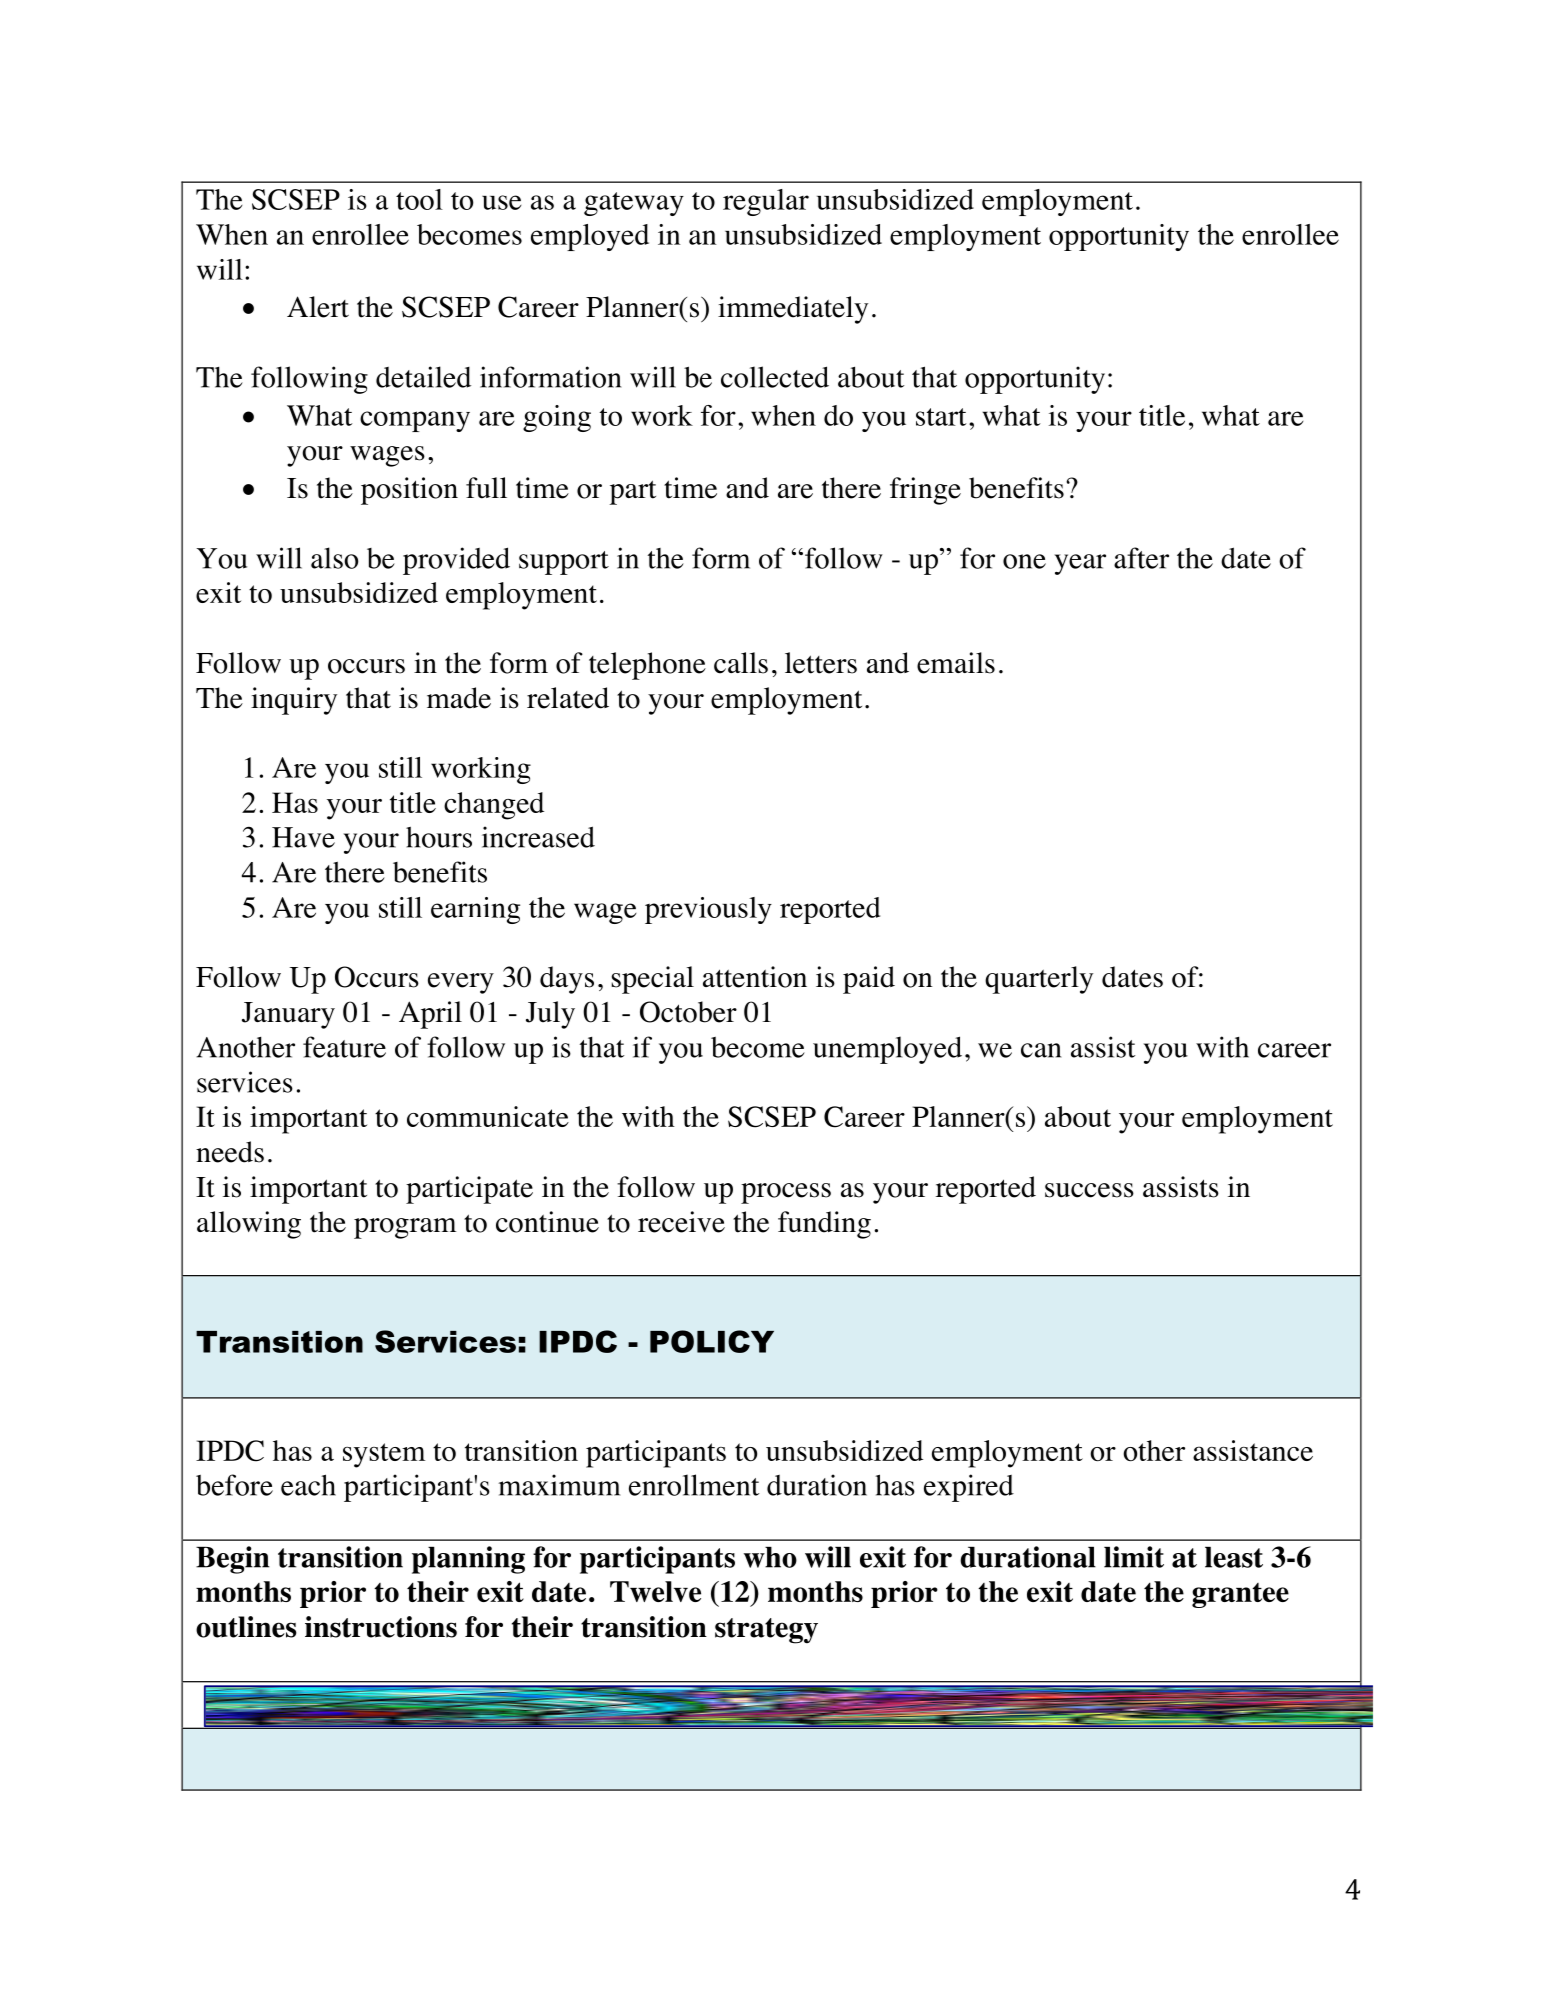  I want to click on calls, so click(741, 663).
